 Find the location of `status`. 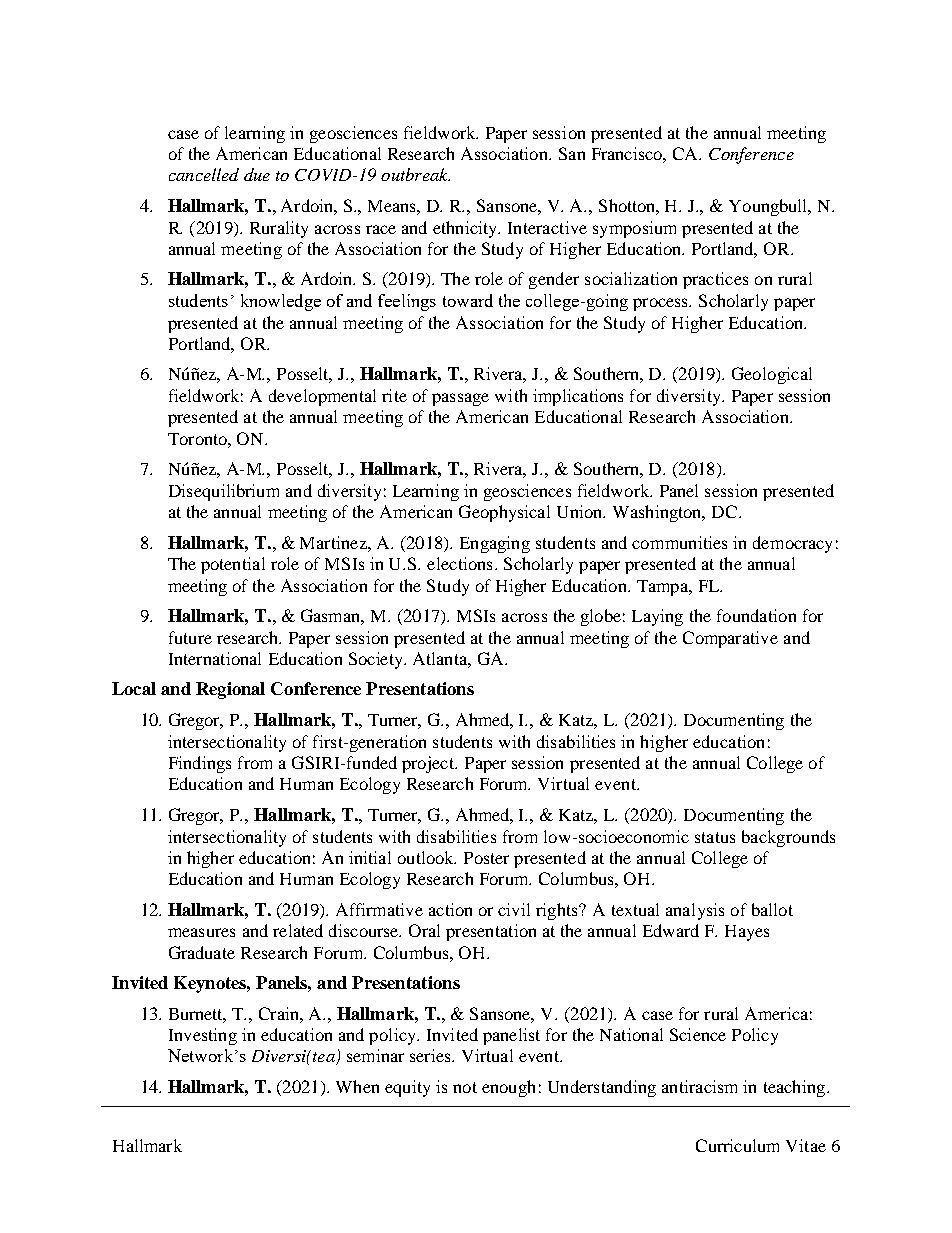

status is located at coordinates (715, 837).
